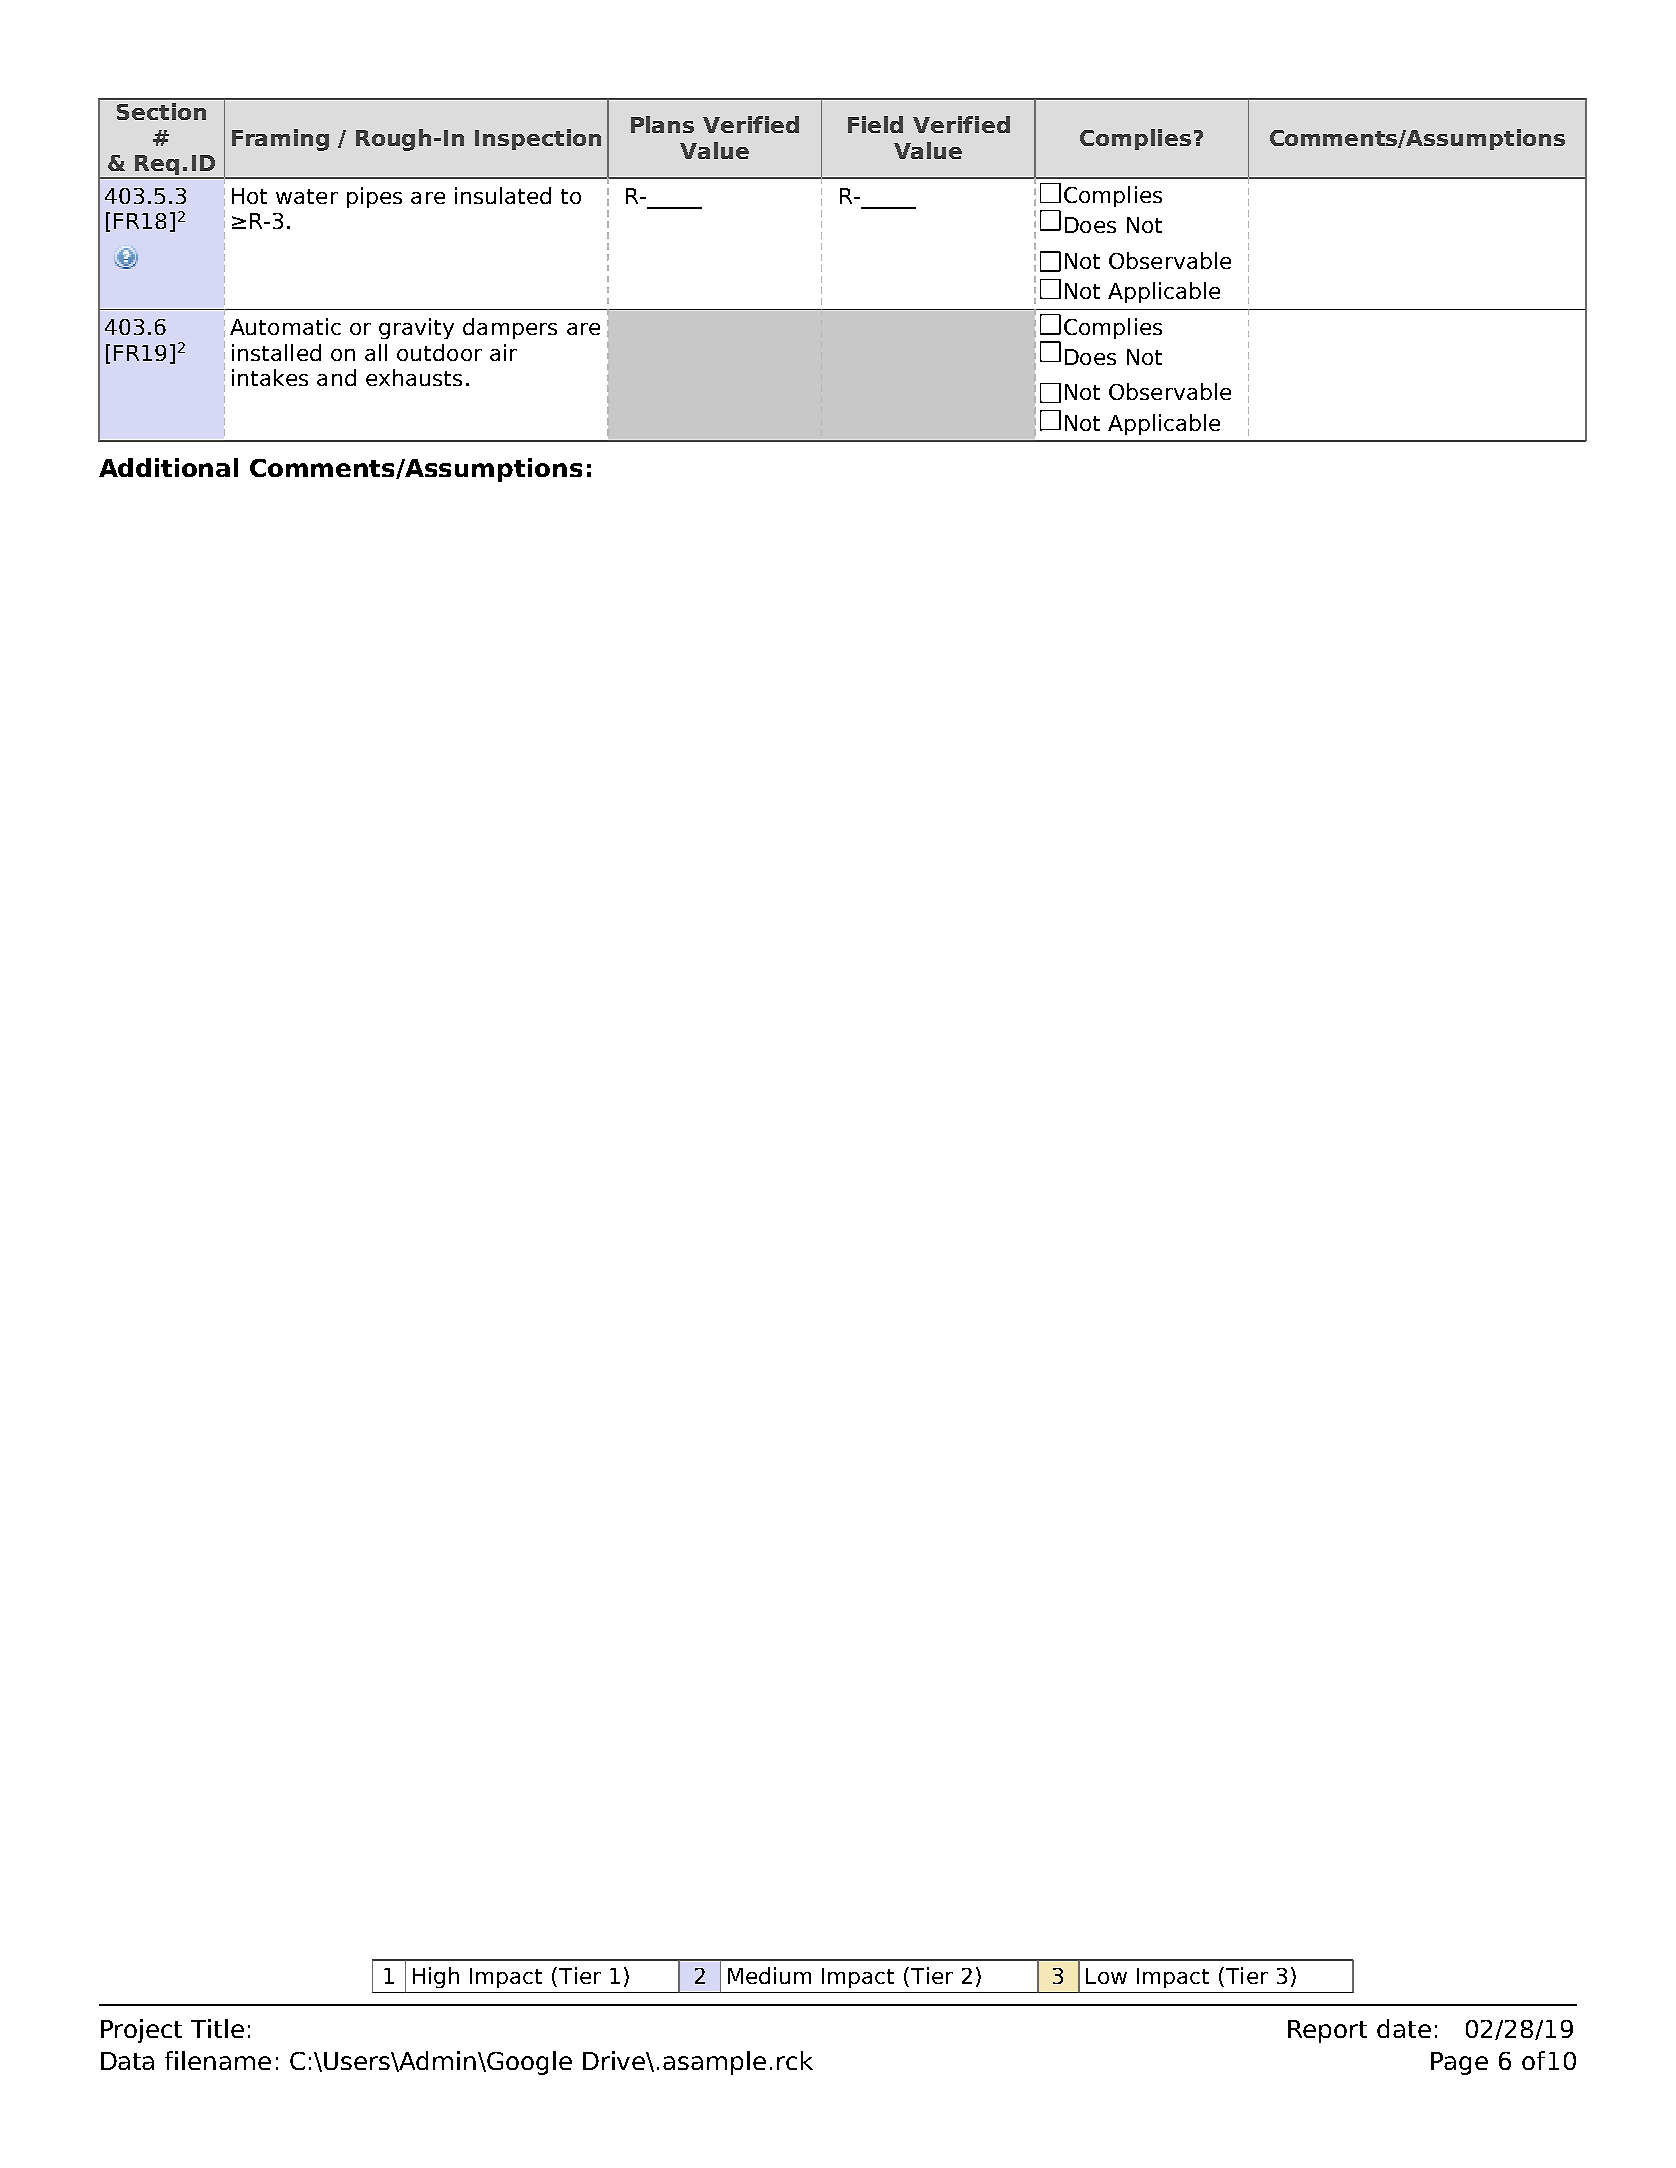 This page has width=1676, height=2168. Describe the element at coordinates (307, 196) in the page. I see `water` at that location.
